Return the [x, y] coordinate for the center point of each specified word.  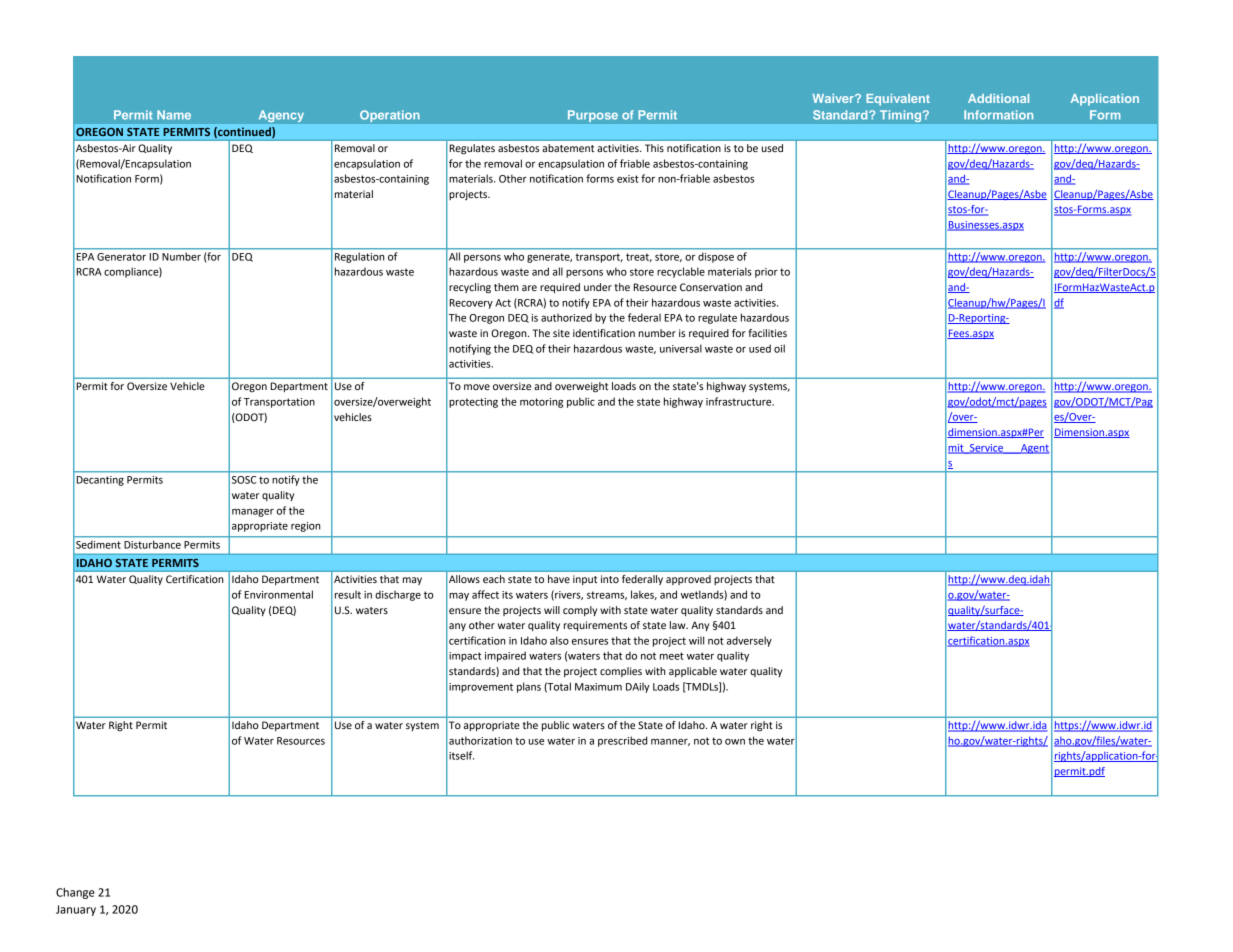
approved [688, 580]
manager [253, 513]
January [76, 910]
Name [174, 115]
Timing [902, 116]
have [559, 579]
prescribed [622, 741]
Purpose [593, 116]
